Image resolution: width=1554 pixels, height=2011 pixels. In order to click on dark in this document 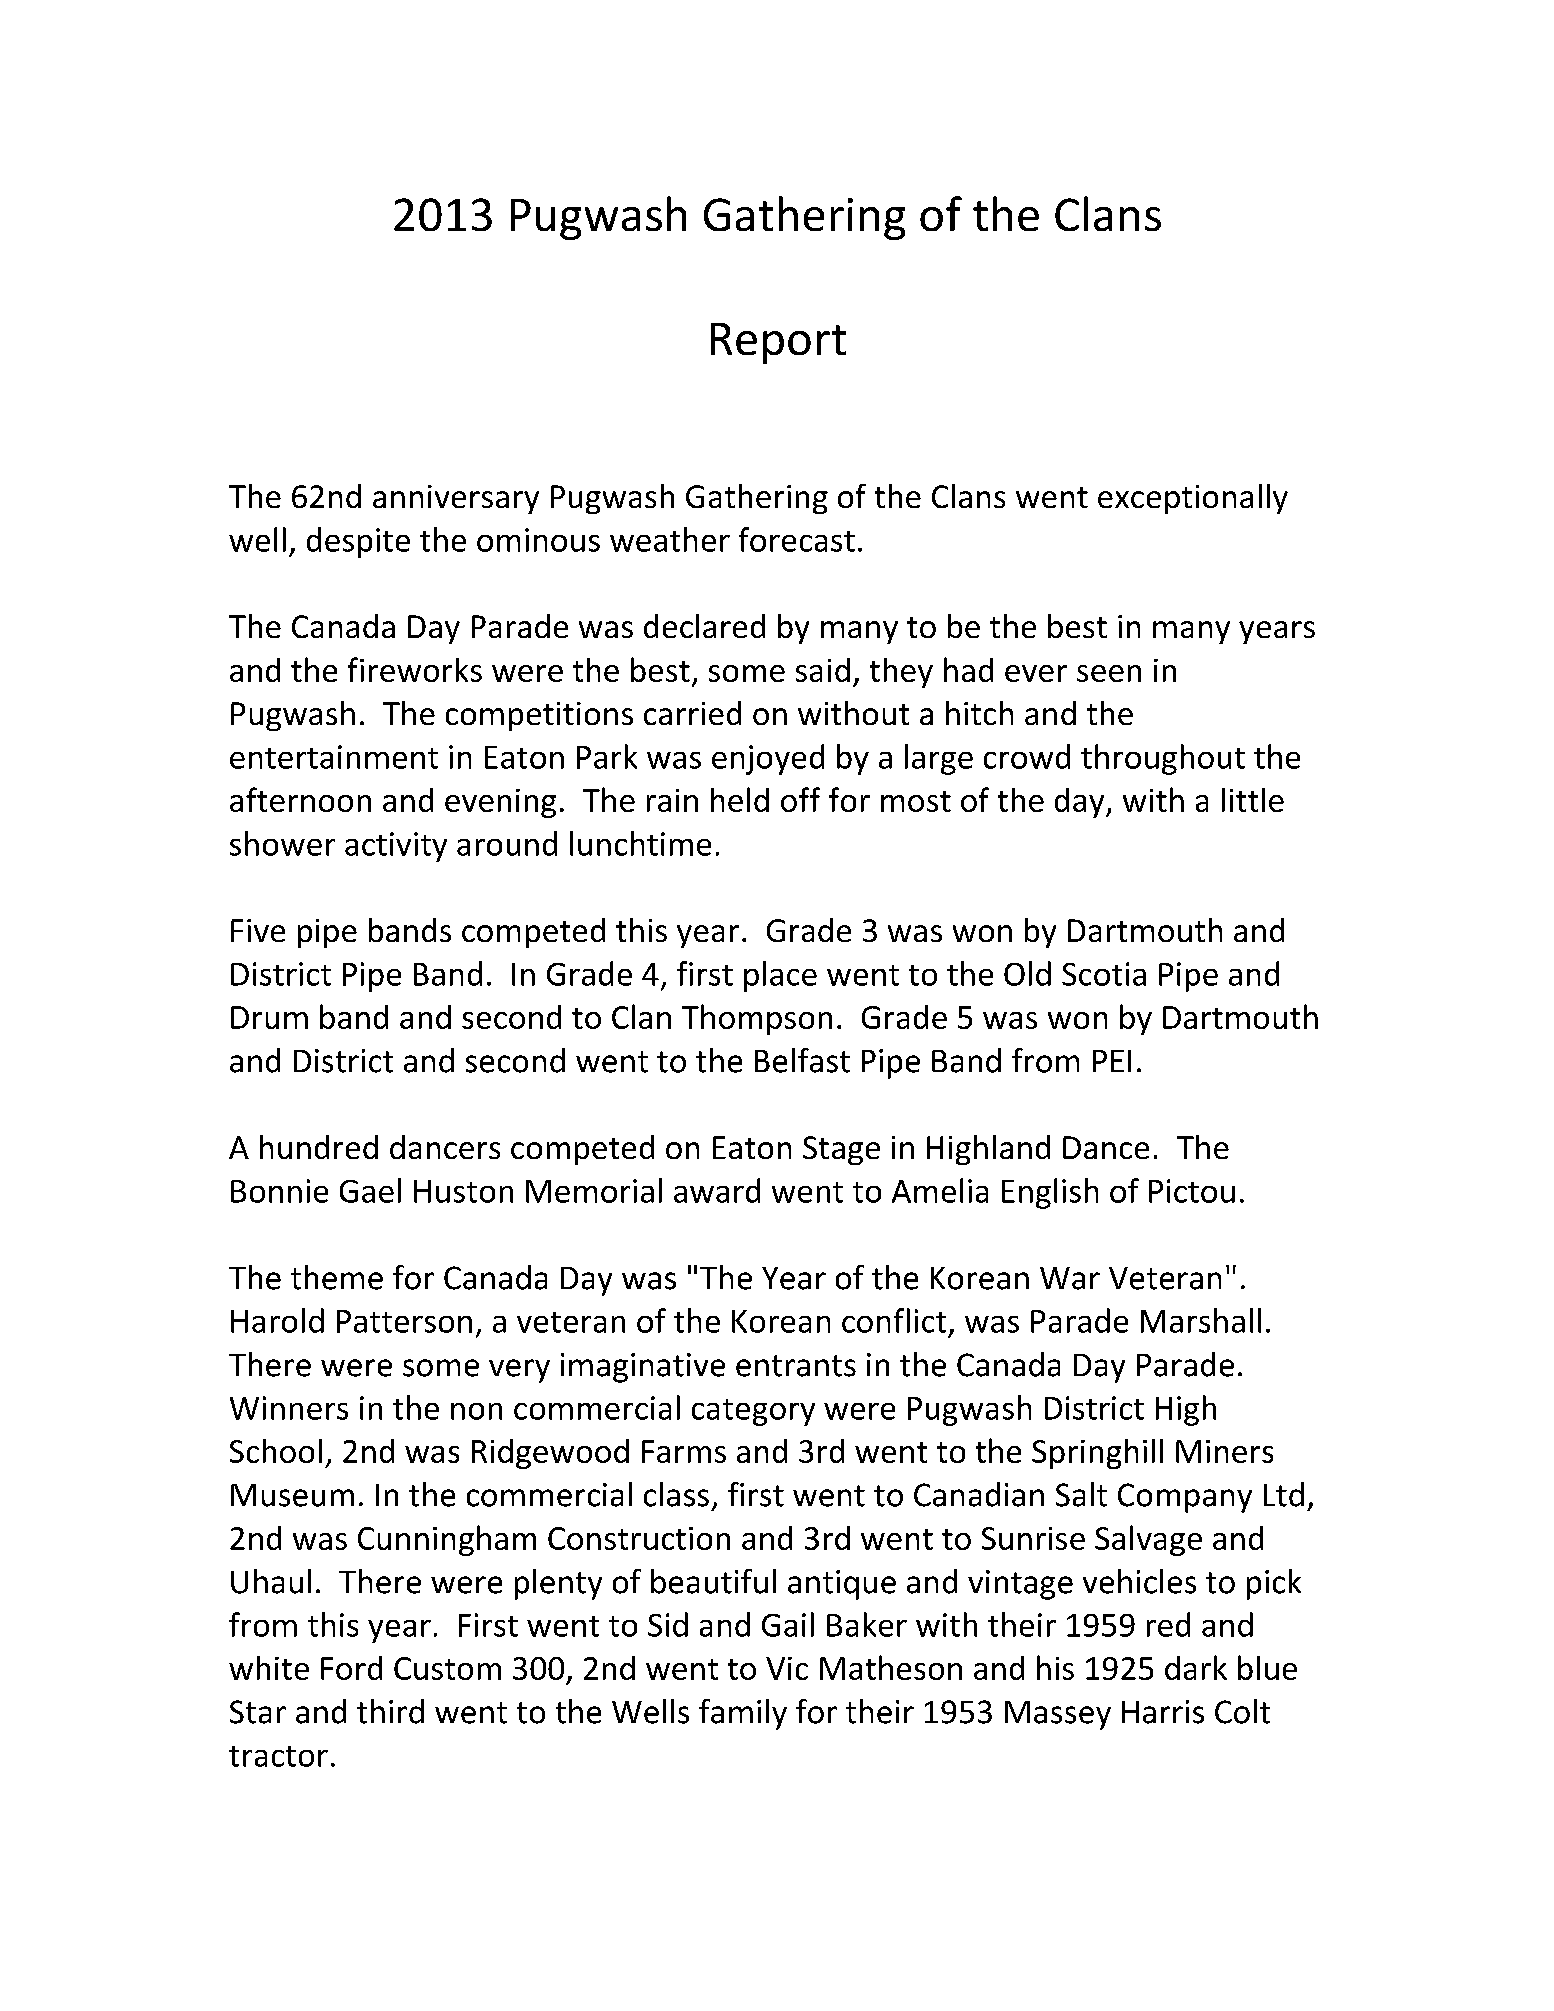, I will do `click(1196, 1667)`.
